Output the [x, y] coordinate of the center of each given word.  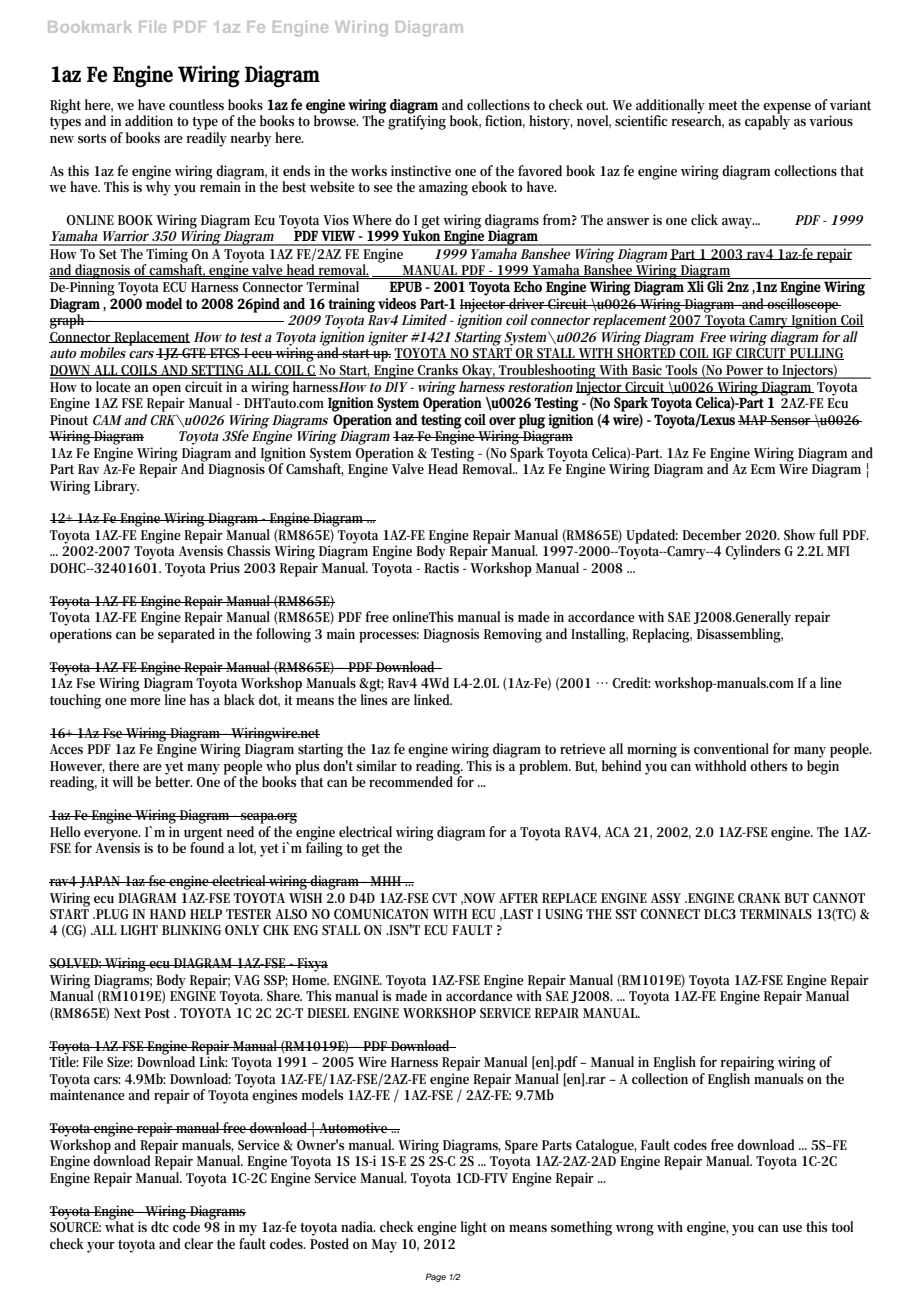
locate [114, 385]
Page [435, 1277]
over [502, 421]
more [145, 701]
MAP [754, 420]
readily [206, 138]
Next [127, 1013]
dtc [160, 1226]
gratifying [417, 121]
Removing [513, 635]
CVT [444, 898]
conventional [731, 748]
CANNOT [839, 898]
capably [767, 121]
